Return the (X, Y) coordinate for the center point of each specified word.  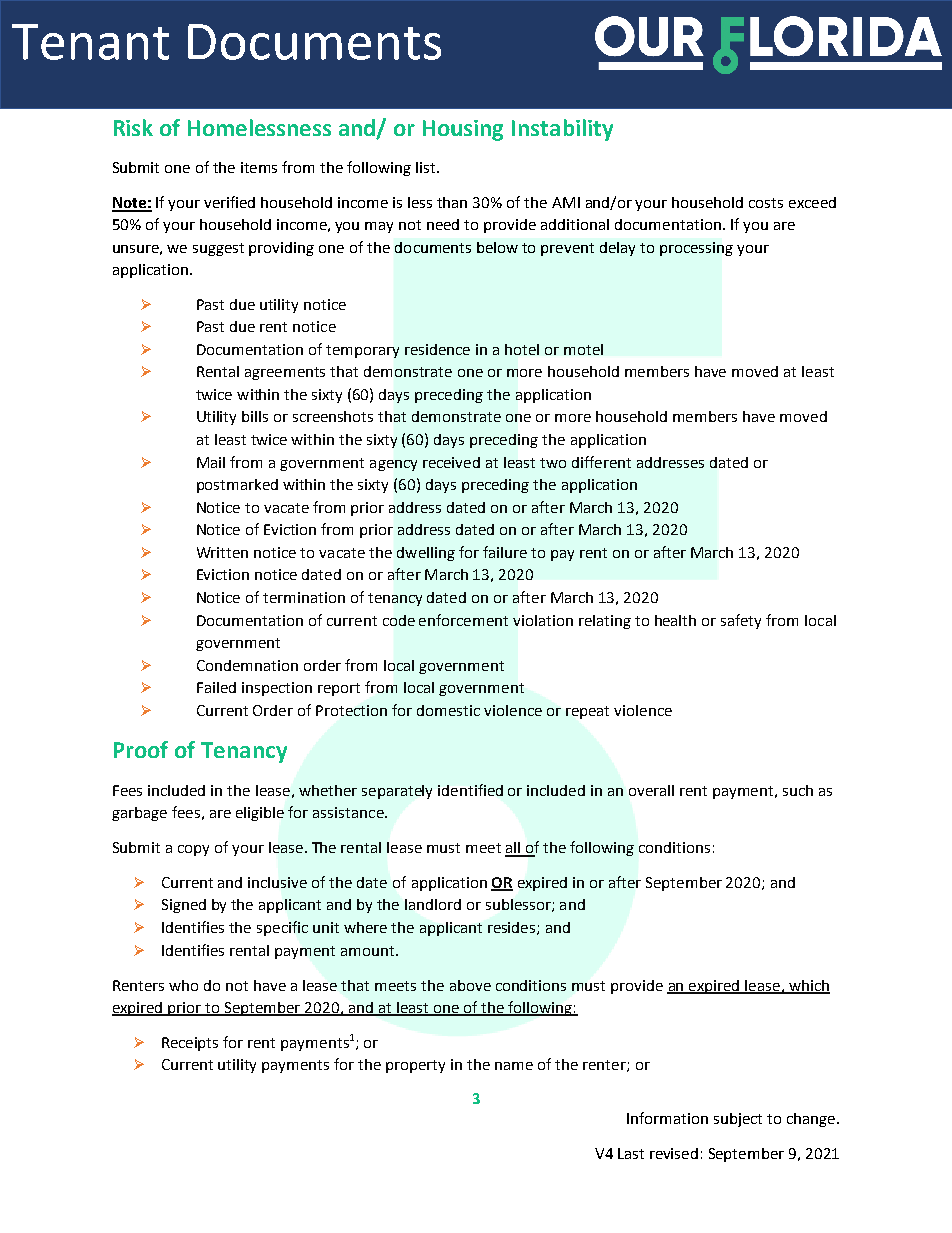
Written (222, 552)
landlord (433, 904)
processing (696, 249)
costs (766, 203)
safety (741, 621)
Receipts (190, 1044)
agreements (285, 373)
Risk (133, 127)
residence (437, 349)
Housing (463, 130)
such (798, 790)
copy (193, 850)
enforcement (463, 620)
